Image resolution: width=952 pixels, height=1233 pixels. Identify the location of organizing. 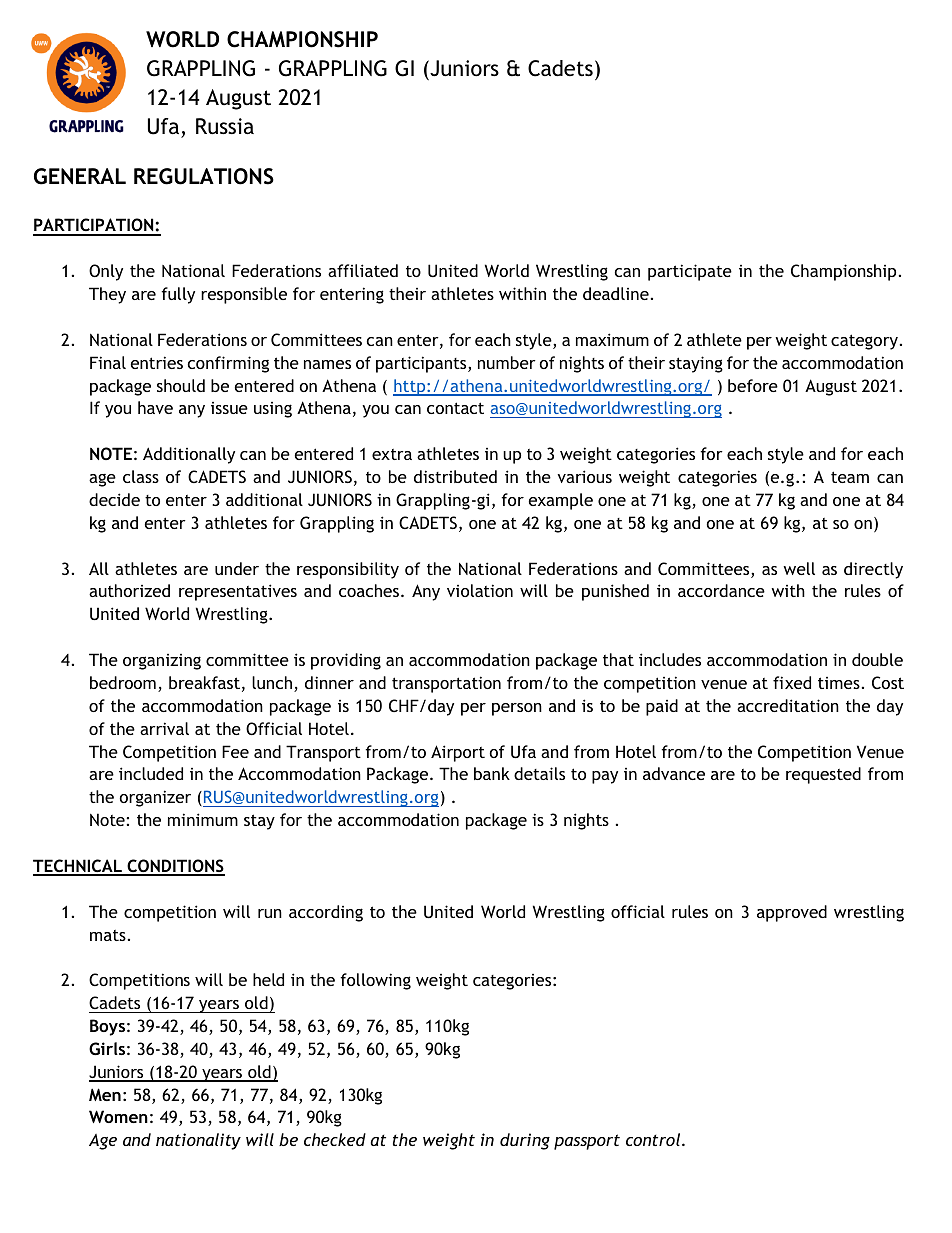
(162, 662).
